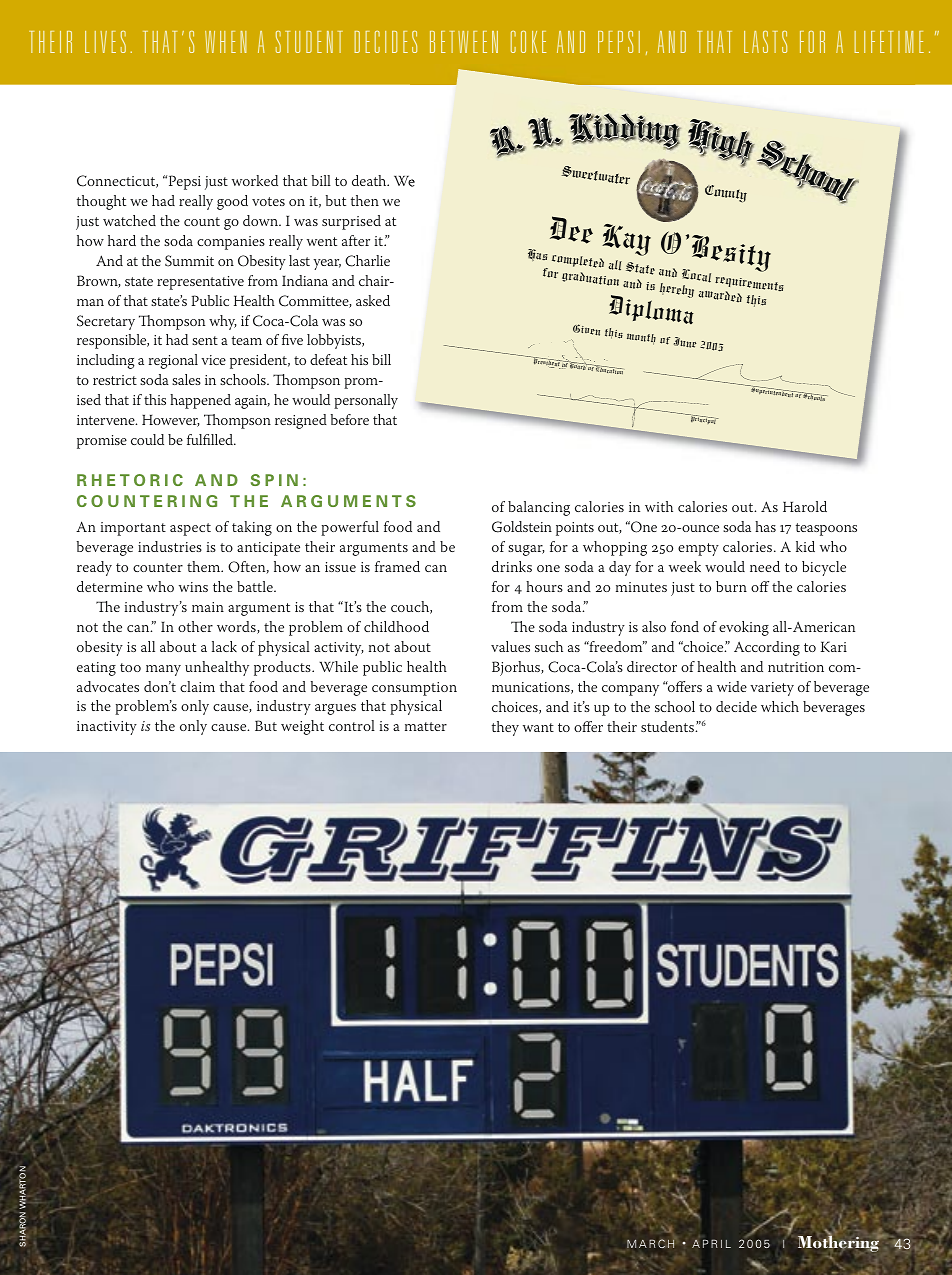 Image resolution: width=952 pixels, height=1275 pixels. What do you see at coordinates (365, 200) in the screenshot?
I see `then` at bounding box center [365, 200].
